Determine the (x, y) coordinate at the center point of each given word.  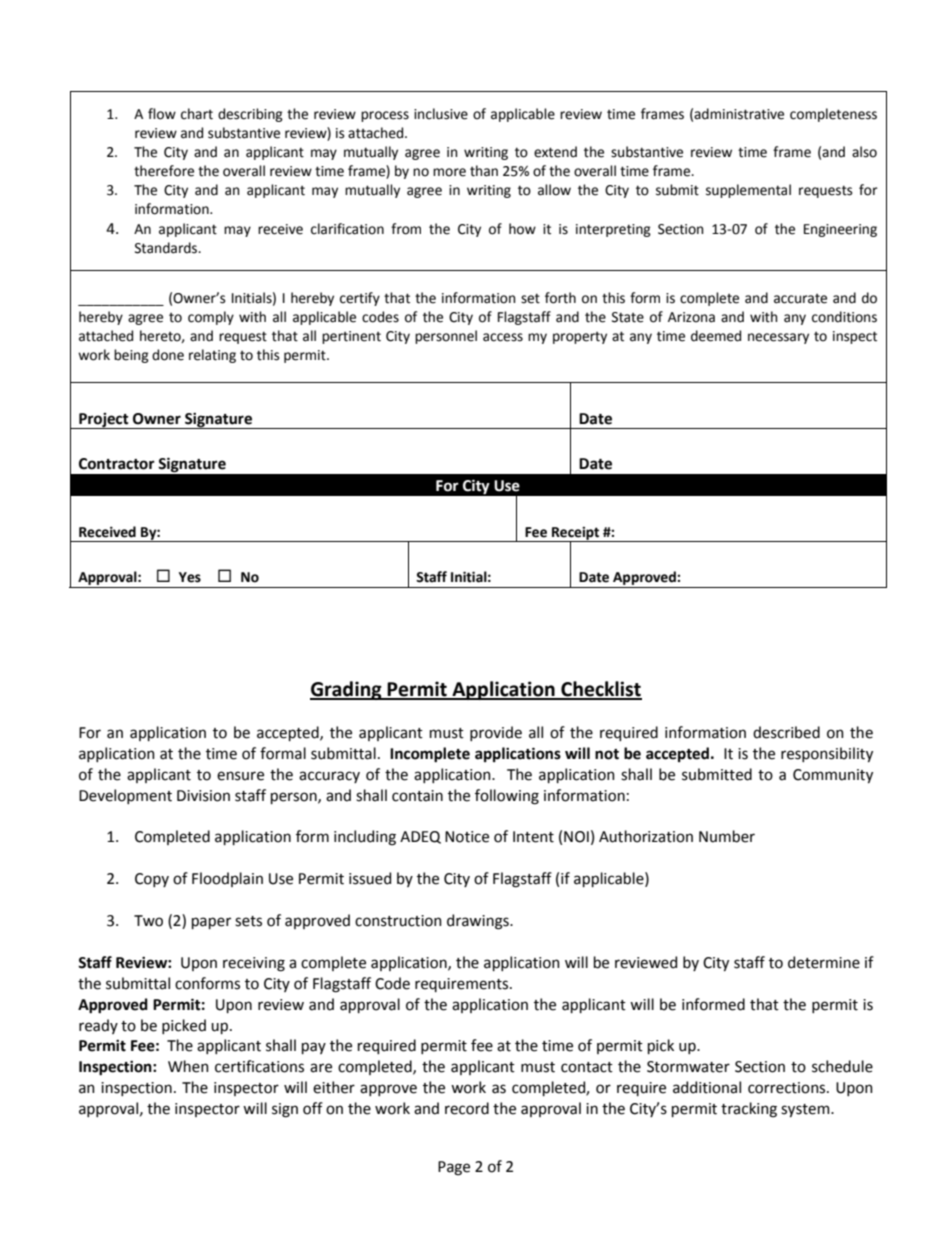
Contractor (117, 464)
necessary (778, 338)
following (507, 797)
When (188, 1066)
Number (727, 836)
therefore (164, 171)
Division (203, 796)
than (484, 171)
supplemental (748, 191)
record (467, 1108)
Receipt (576, 534)
